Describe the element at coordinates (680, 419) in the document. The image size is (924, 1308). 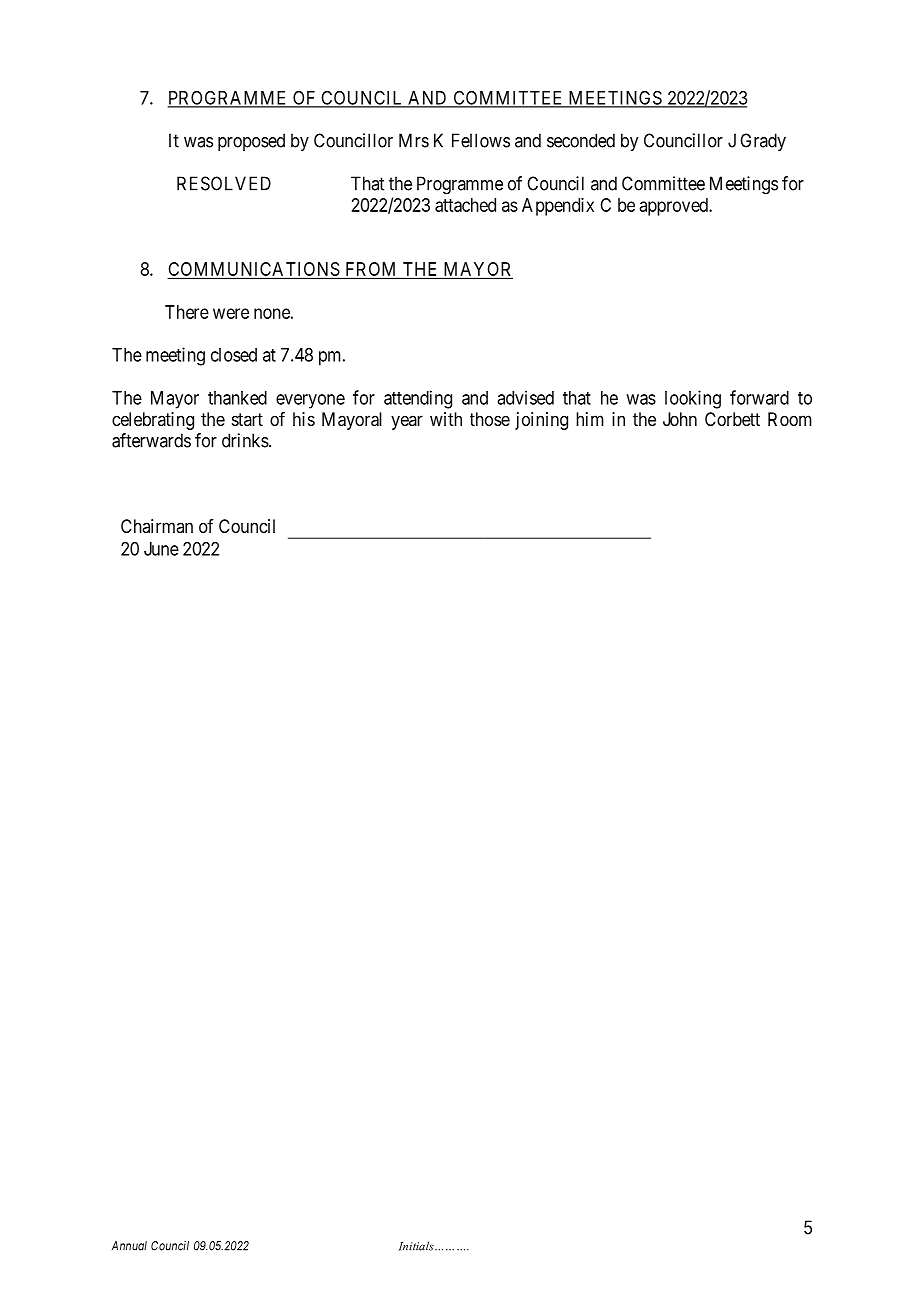
I see `John` at that location.
